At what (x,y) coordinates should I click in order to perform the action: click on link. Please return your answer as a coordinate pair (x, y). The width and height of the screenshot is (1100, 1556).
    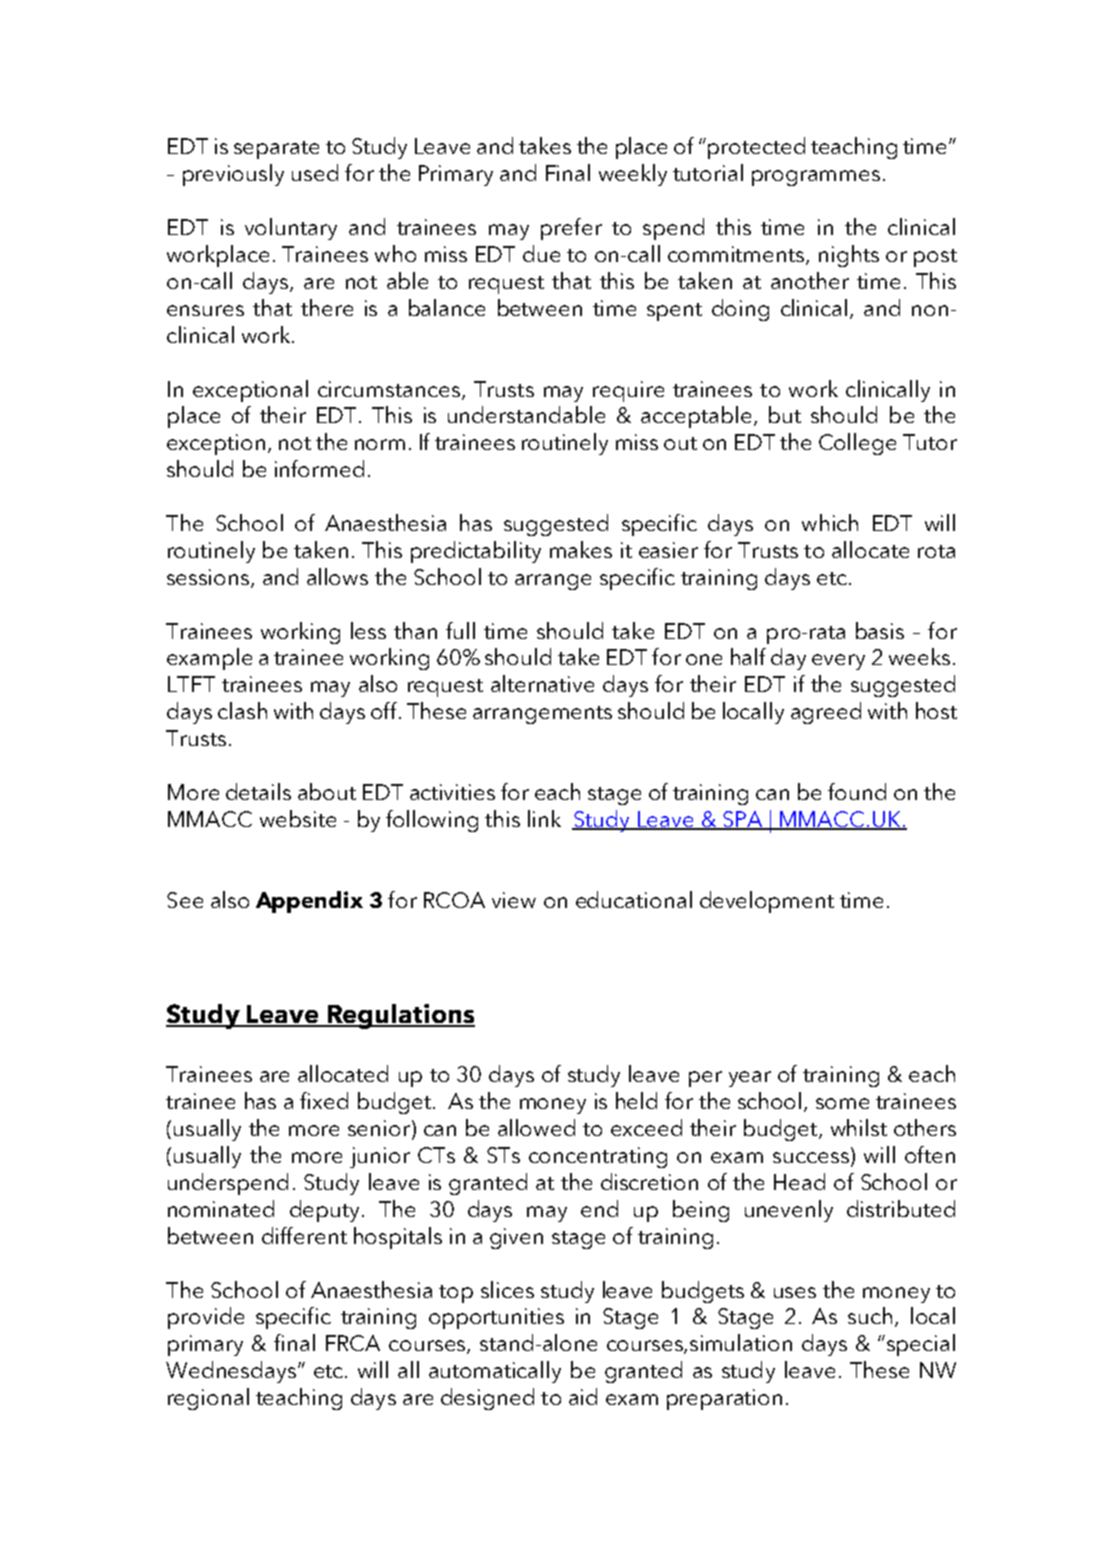
    Looking at the image, I should click on (544, 818).
